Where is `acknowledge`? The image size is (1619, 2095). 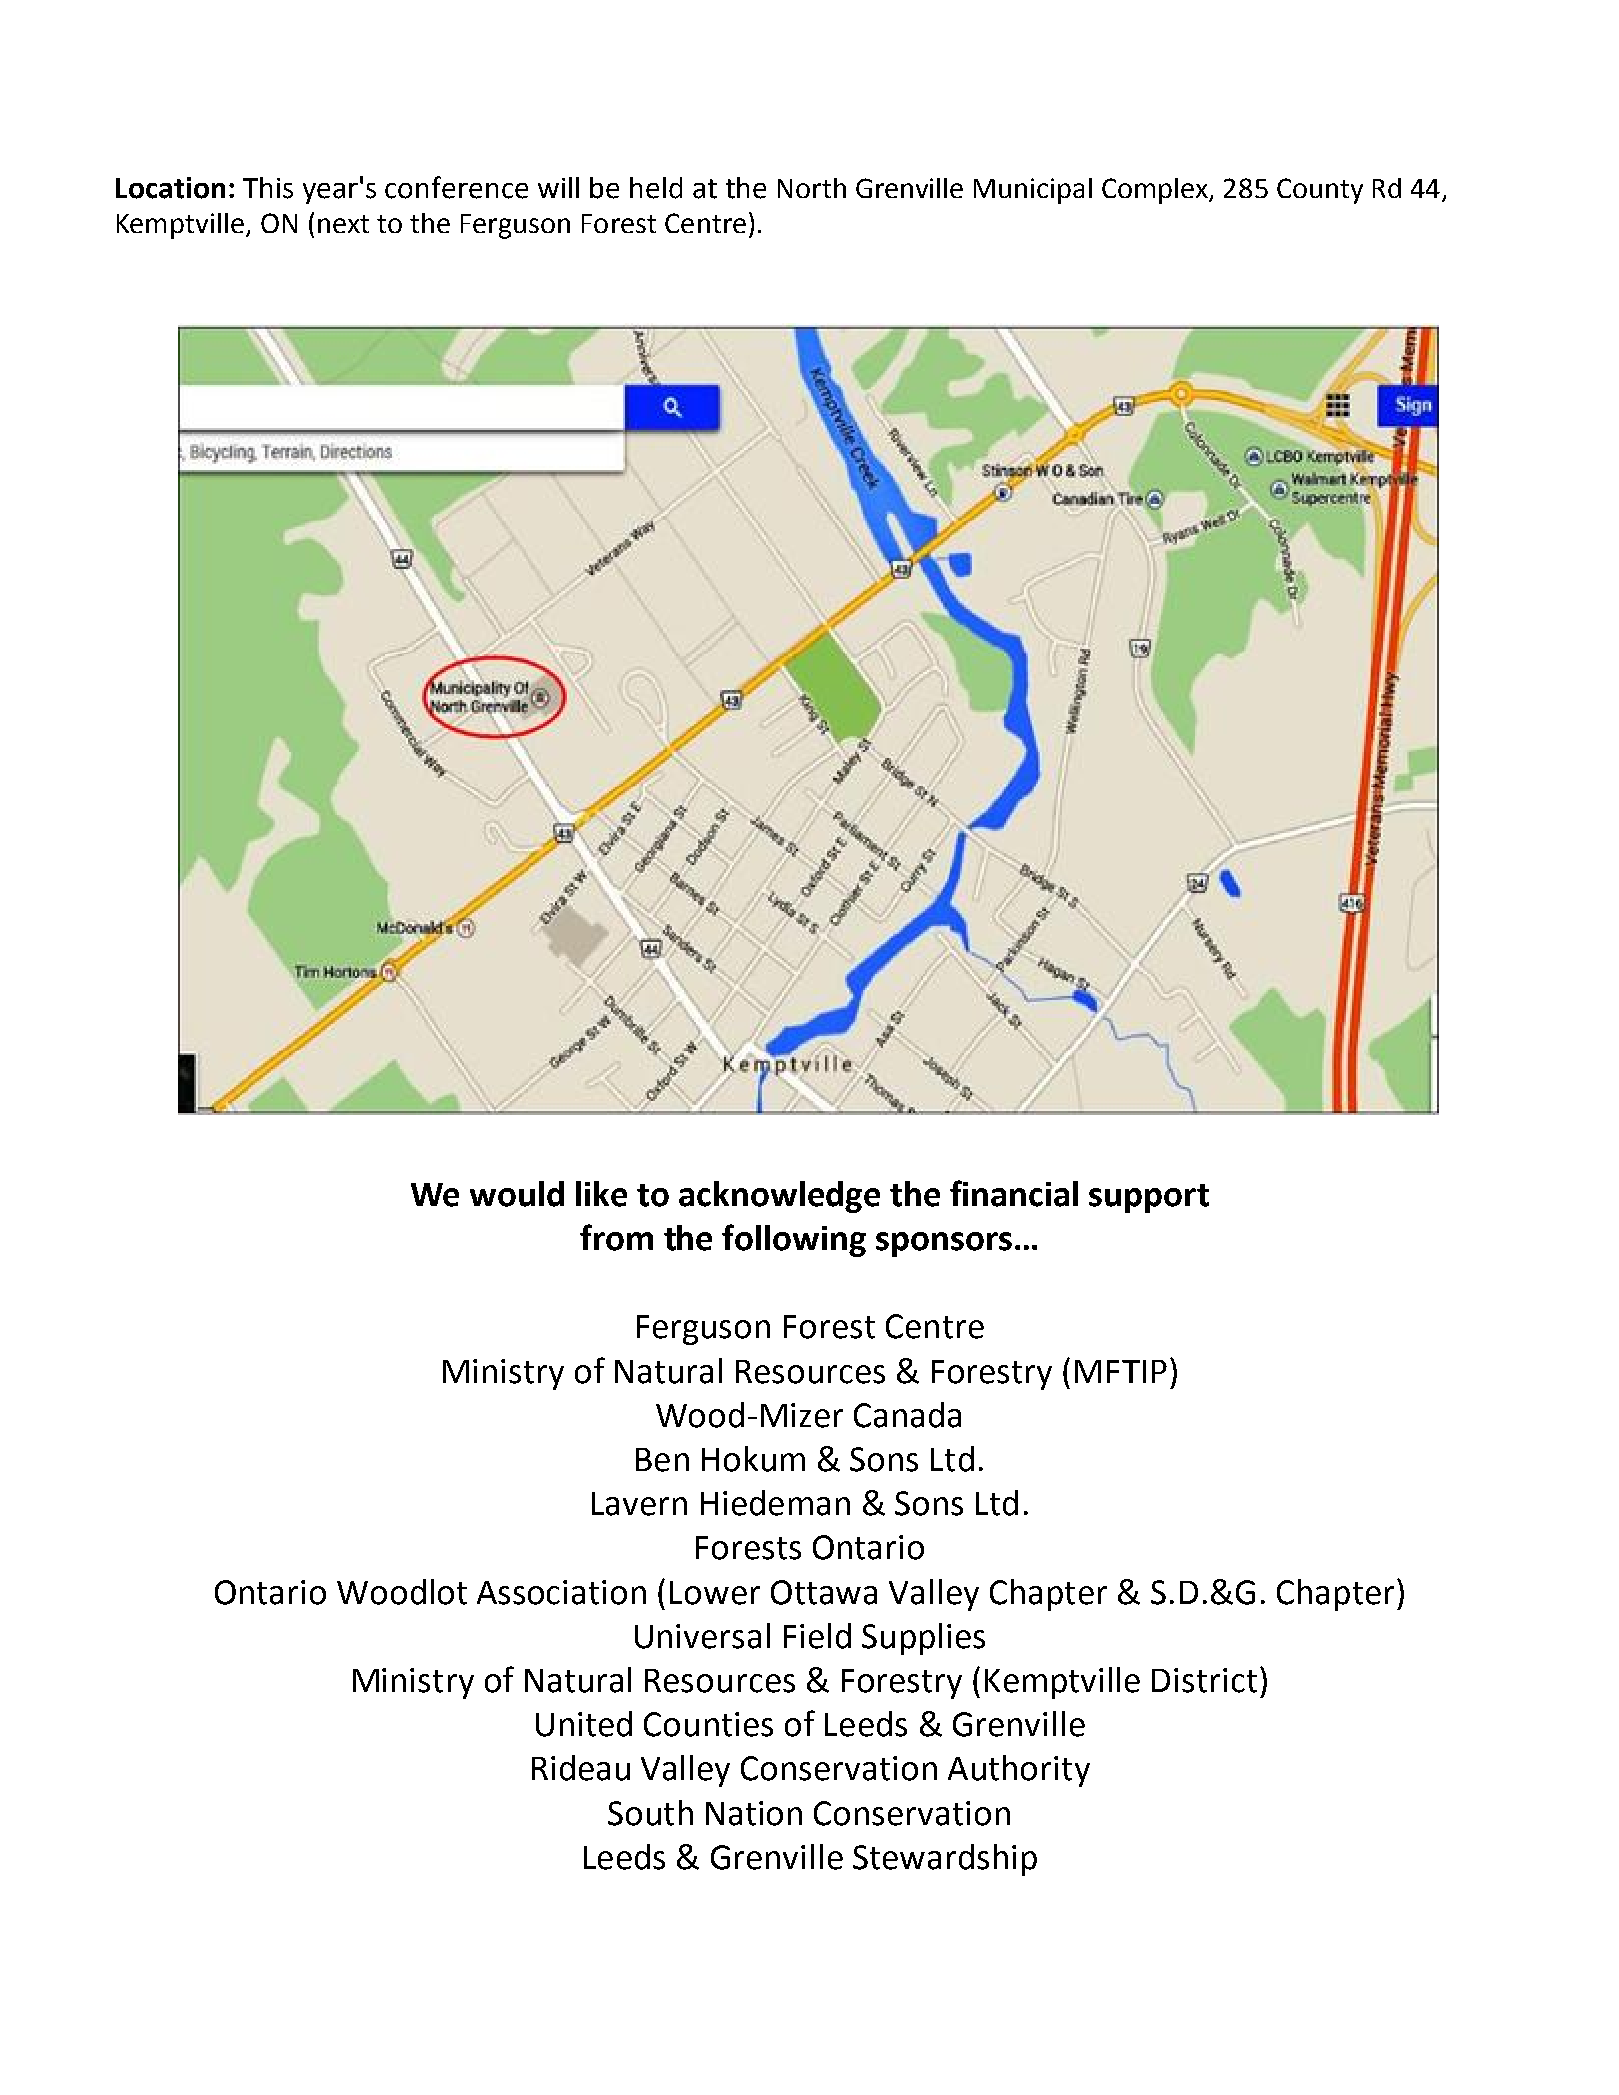
acknowledge is located at coordinates (779, 1197).
